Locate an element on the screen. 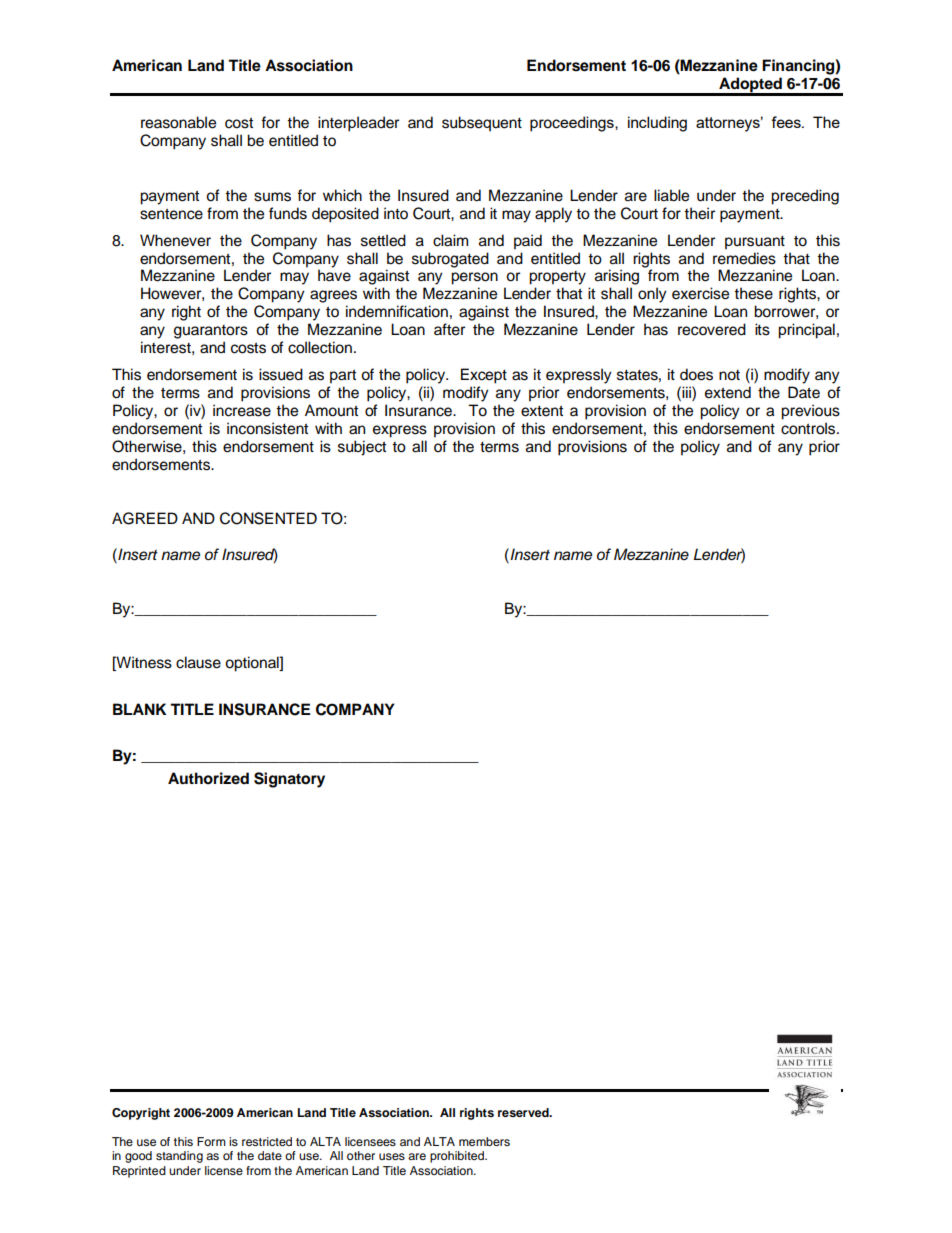  CONSENTED is located at coordinates (268, 518).
